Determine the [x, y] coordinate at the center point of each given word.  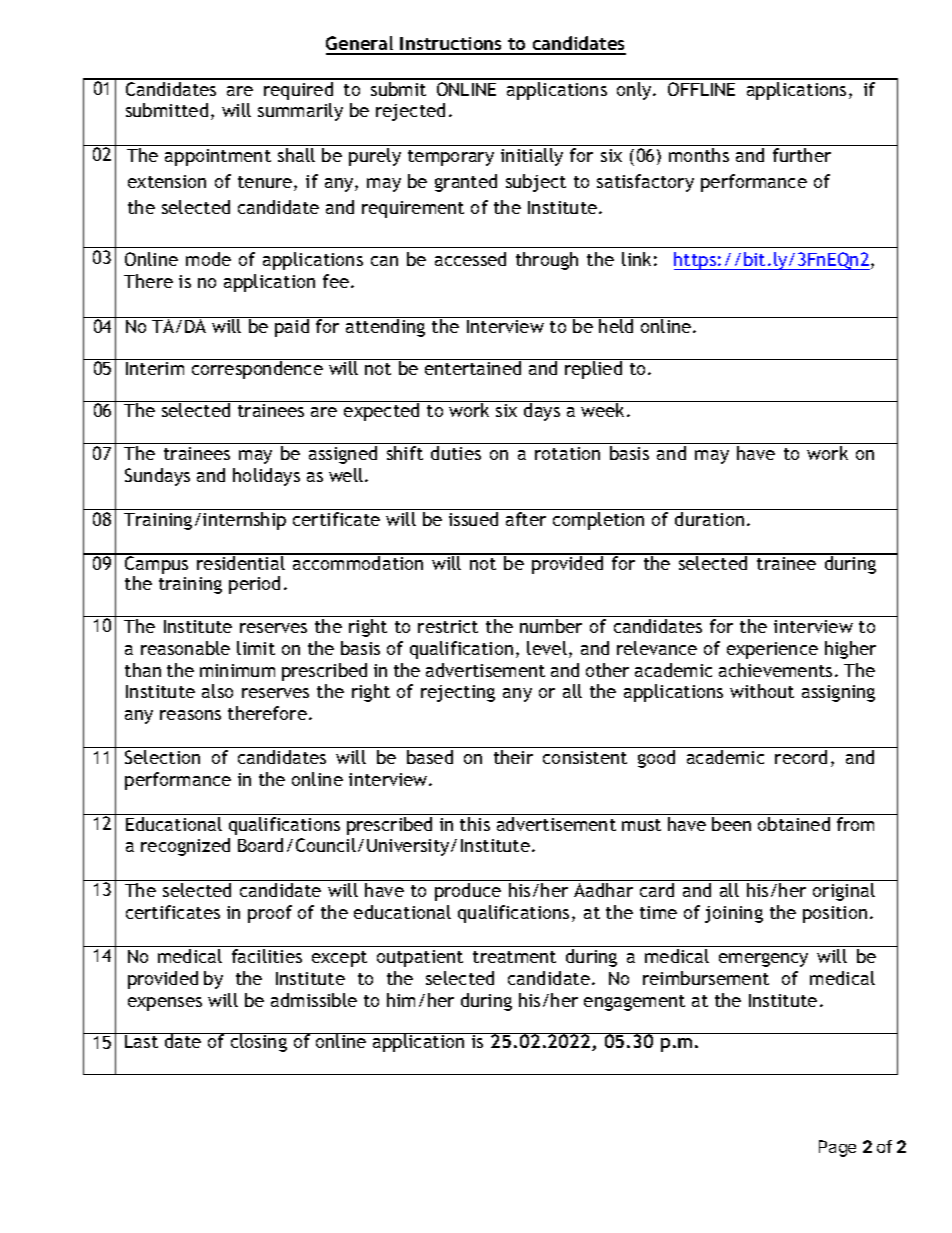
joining [734, 914]
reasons [190, 715]
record [801, 757]
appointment [218, 157]
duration [709, 519]
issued [473, 519]
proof [270, 914]
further [802, 155]
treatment [514, 957]
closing [258, 1042]
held [616, 326]
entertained [473, 368]
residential [241, 562]
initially [532, 157]
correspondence [257, 370]
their [513, 757]
